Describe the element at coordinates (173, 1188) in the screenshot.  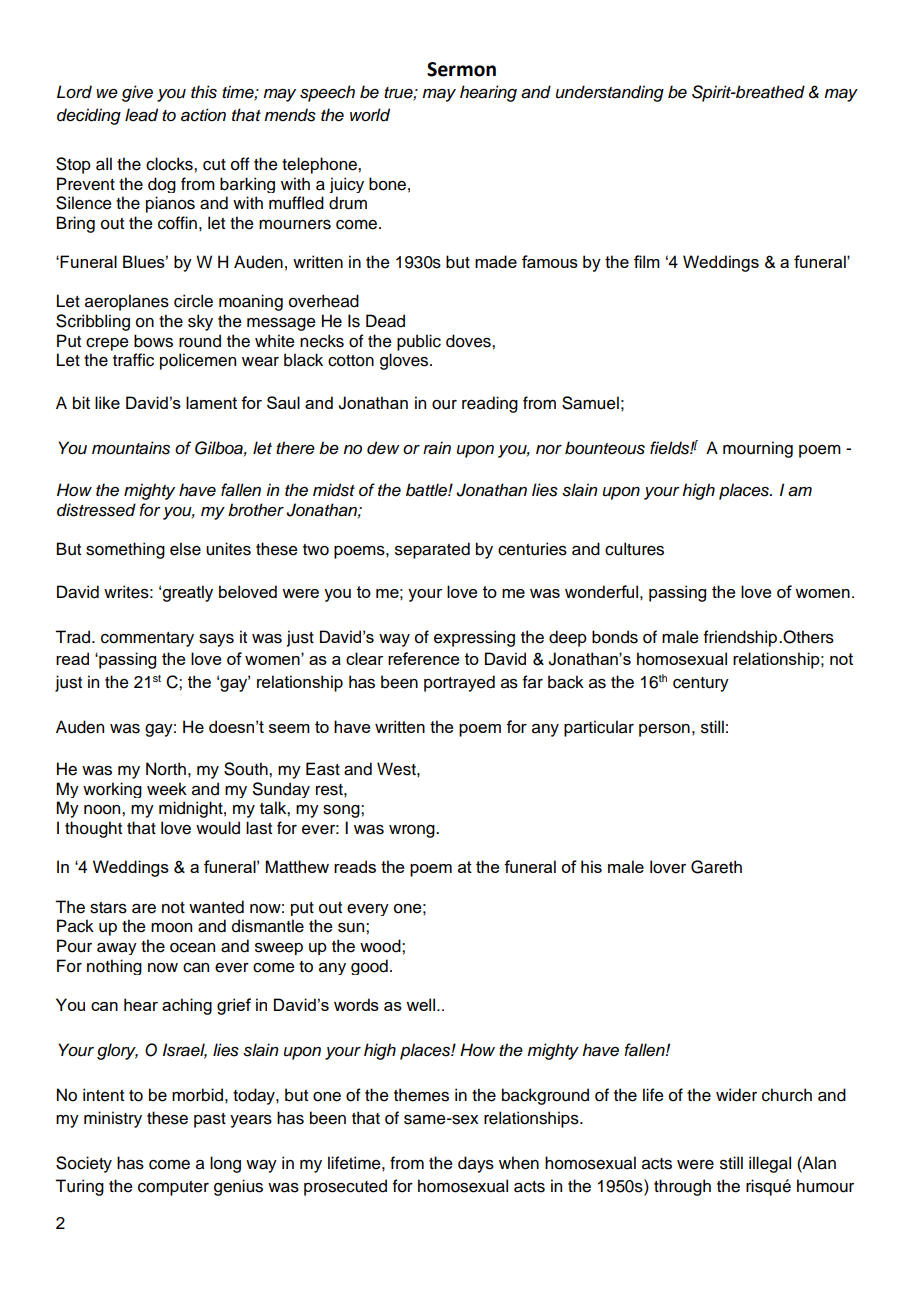
I see `computer` at that location.
